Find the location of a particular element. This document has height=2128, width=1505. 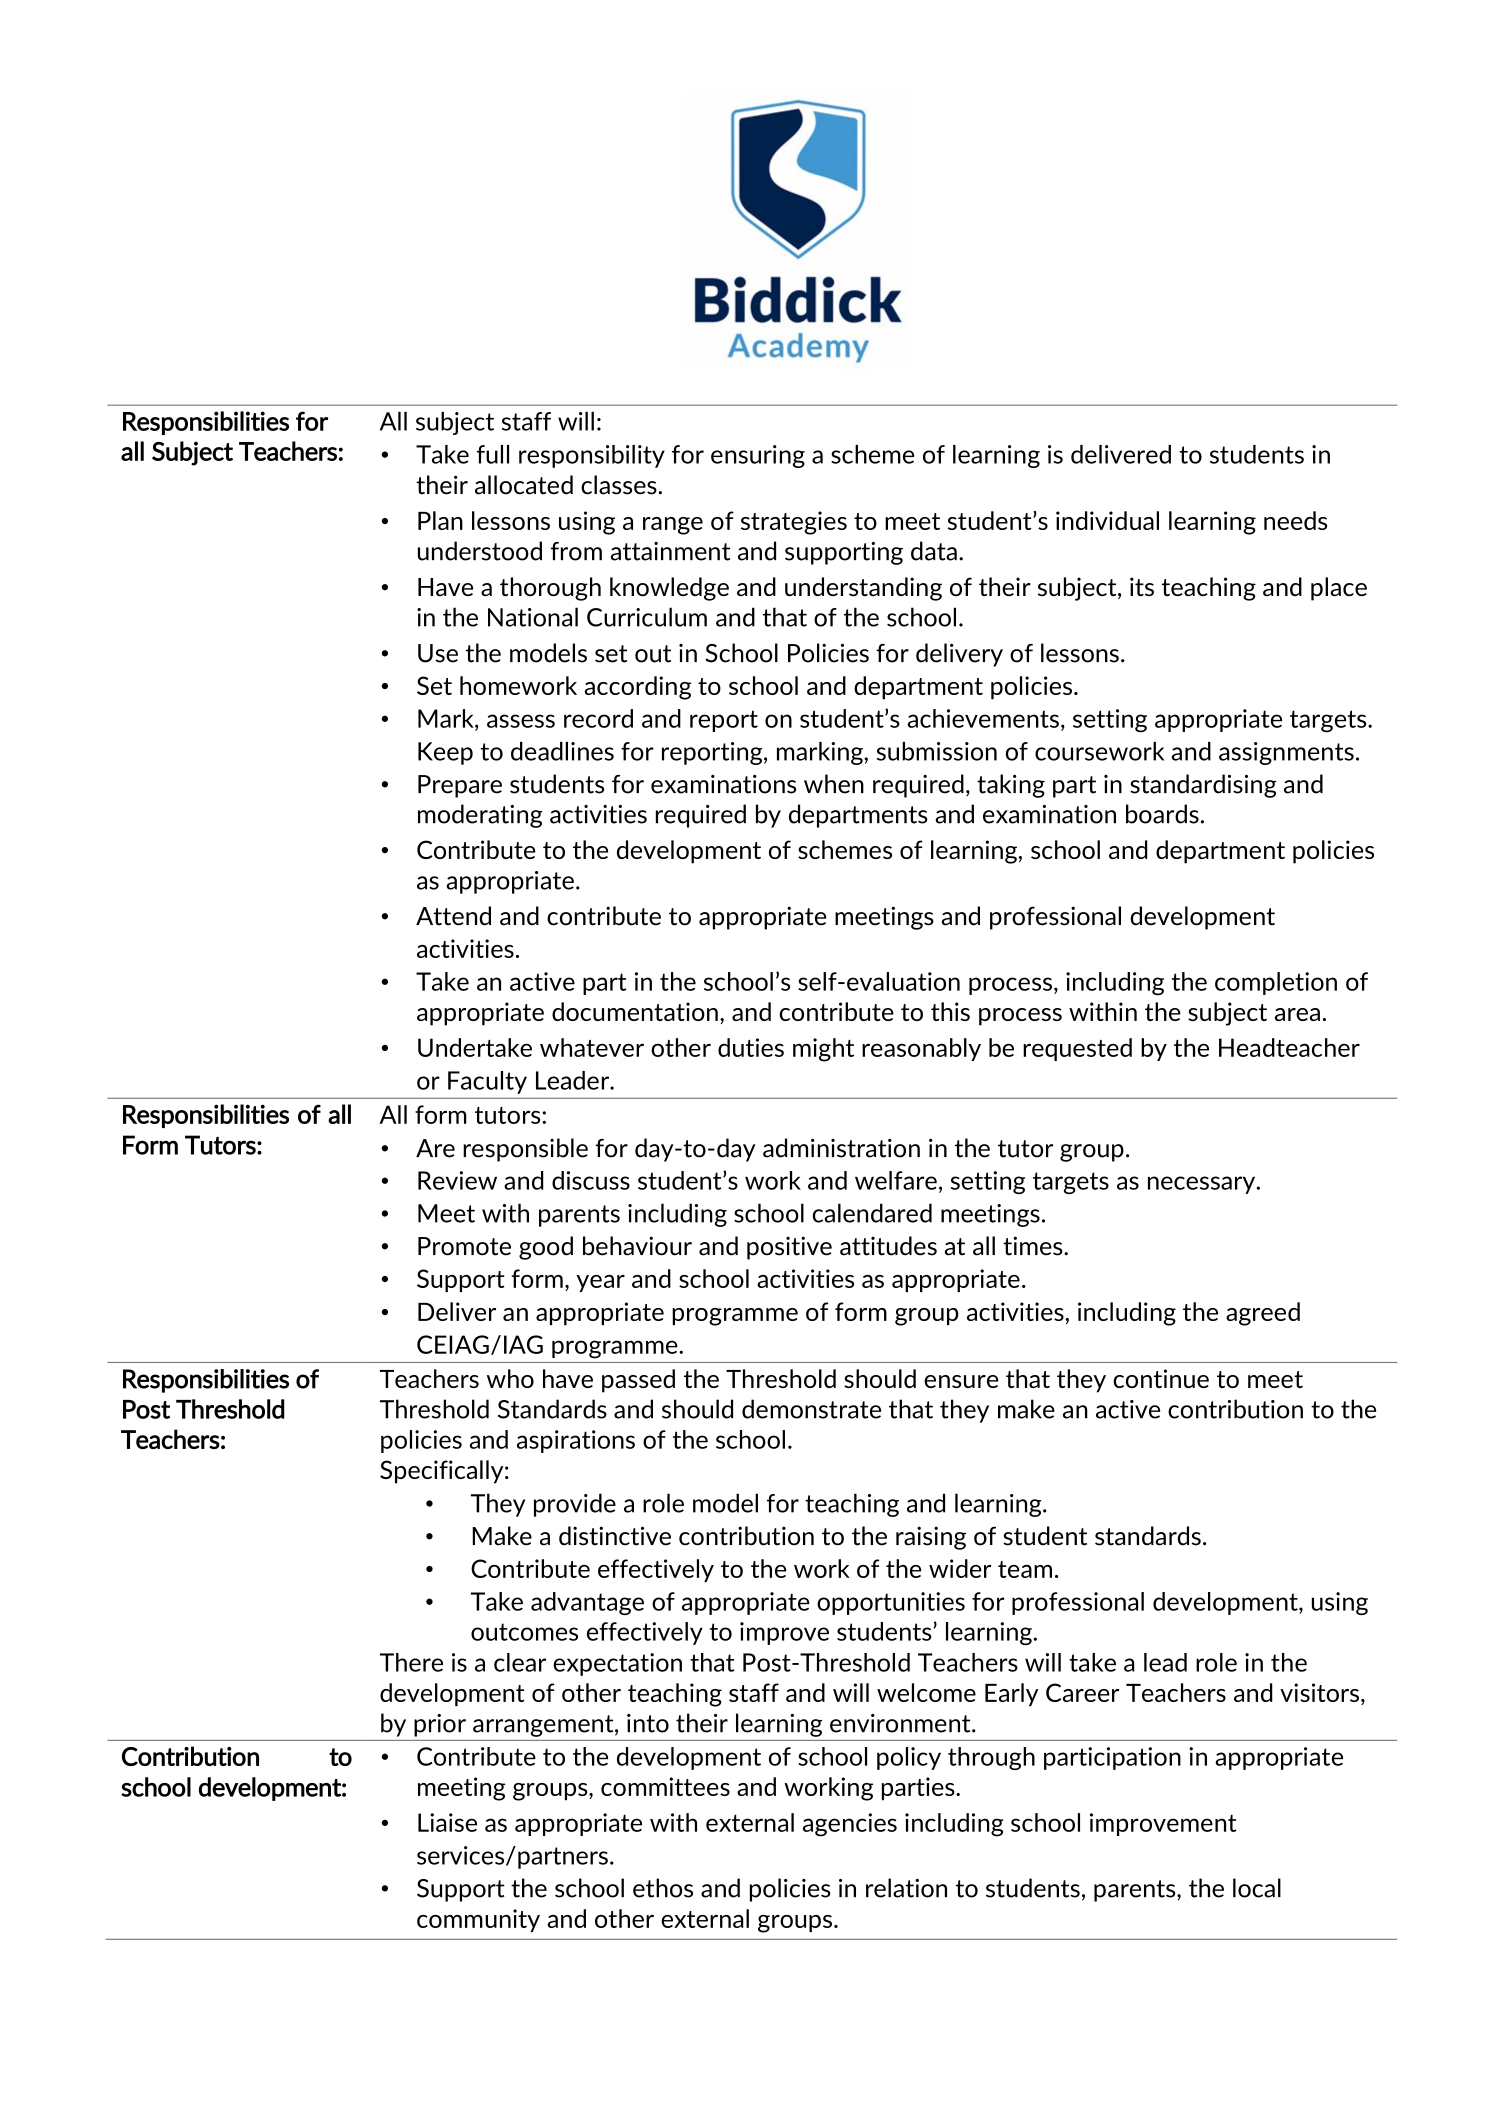

completion is located at coordinates (1276, 983).
